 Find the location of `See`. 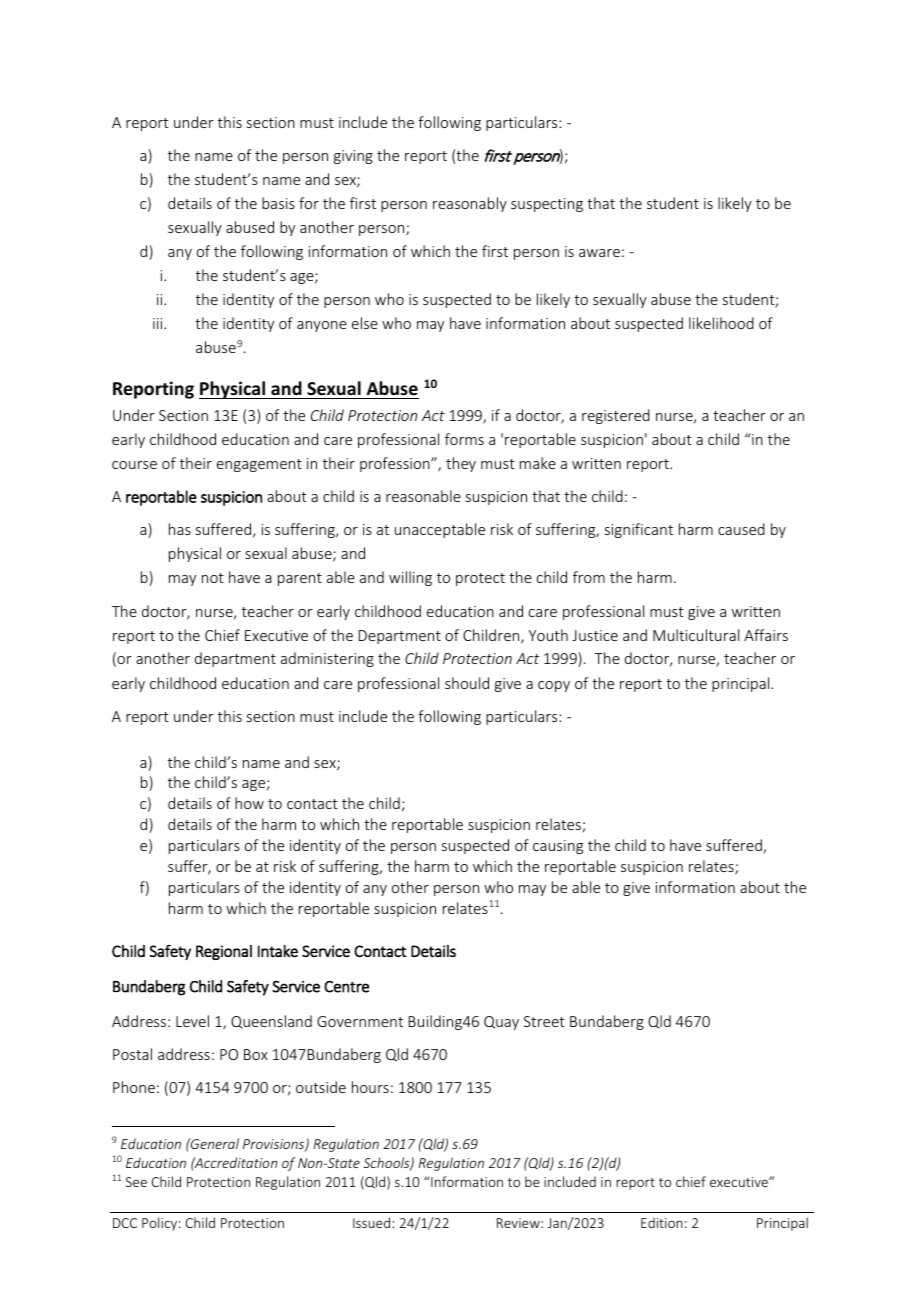

See is located at coordinates (136, 1182).
